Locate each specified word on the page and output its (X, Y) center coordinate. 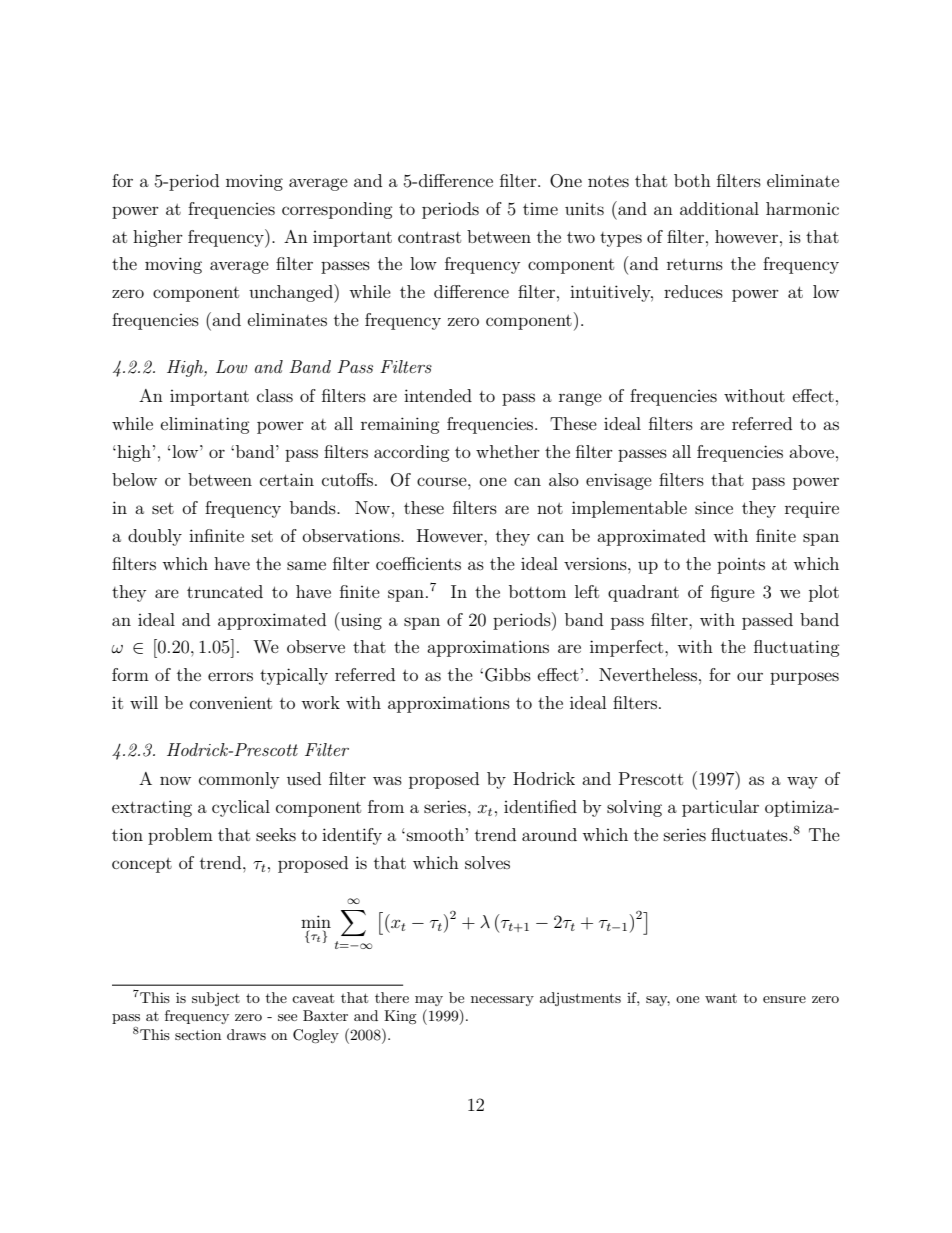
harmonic (802, 208)
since (714, 507)
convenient (231, 702)
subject (216, 999)
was (387, 780)
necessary (502, 1001)
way (802, 782)
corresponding (337, 210)
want (721, 998)
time (540, 209)
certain (287, 479)
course (443, 481)
